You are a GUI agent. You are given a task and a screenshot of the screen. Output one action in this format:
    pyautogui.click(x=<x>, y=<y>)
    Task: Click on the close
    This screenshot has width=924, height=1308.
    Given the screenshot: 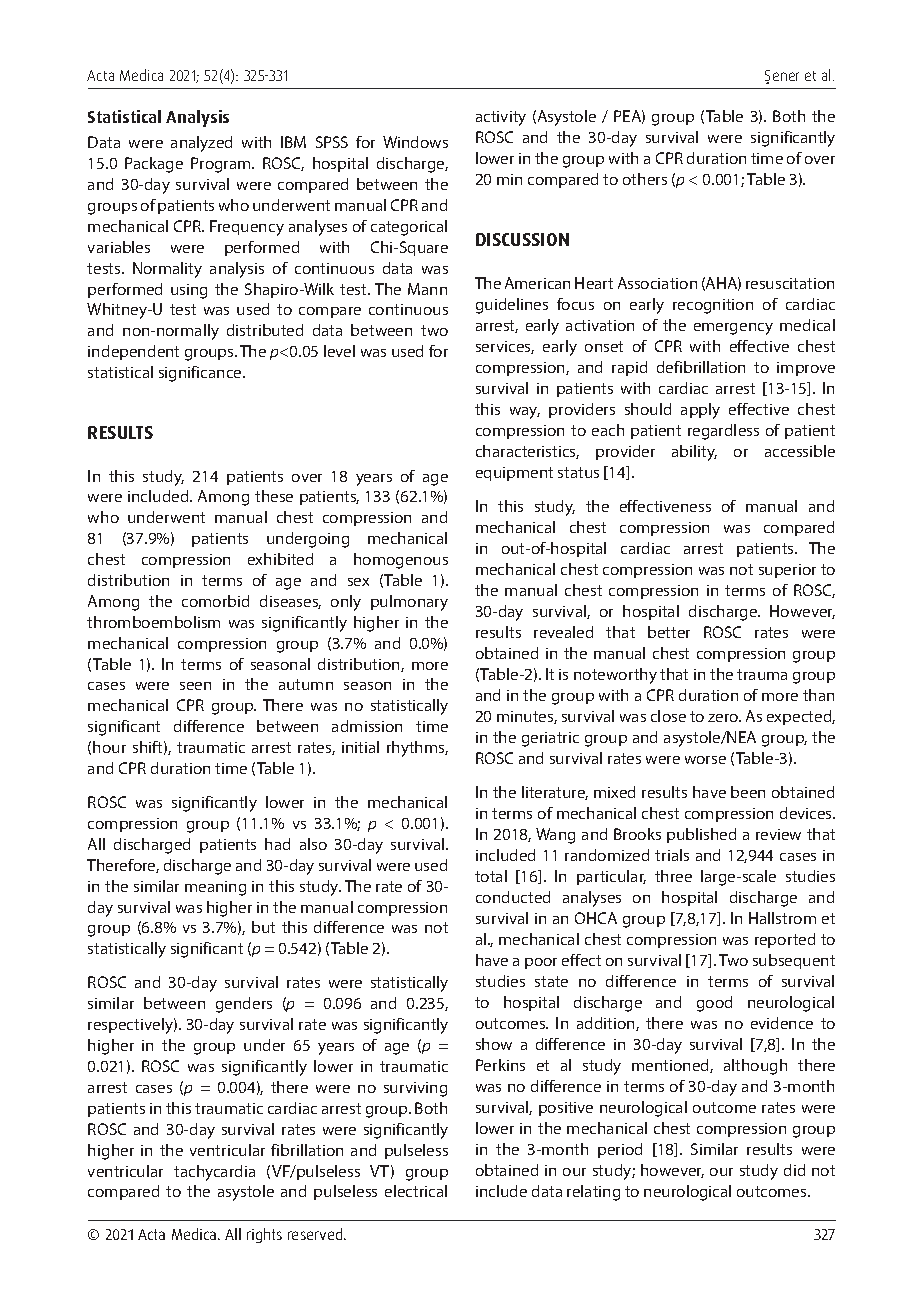 What is the action you would take?
    pyautogui.click(x=668, y=716)
